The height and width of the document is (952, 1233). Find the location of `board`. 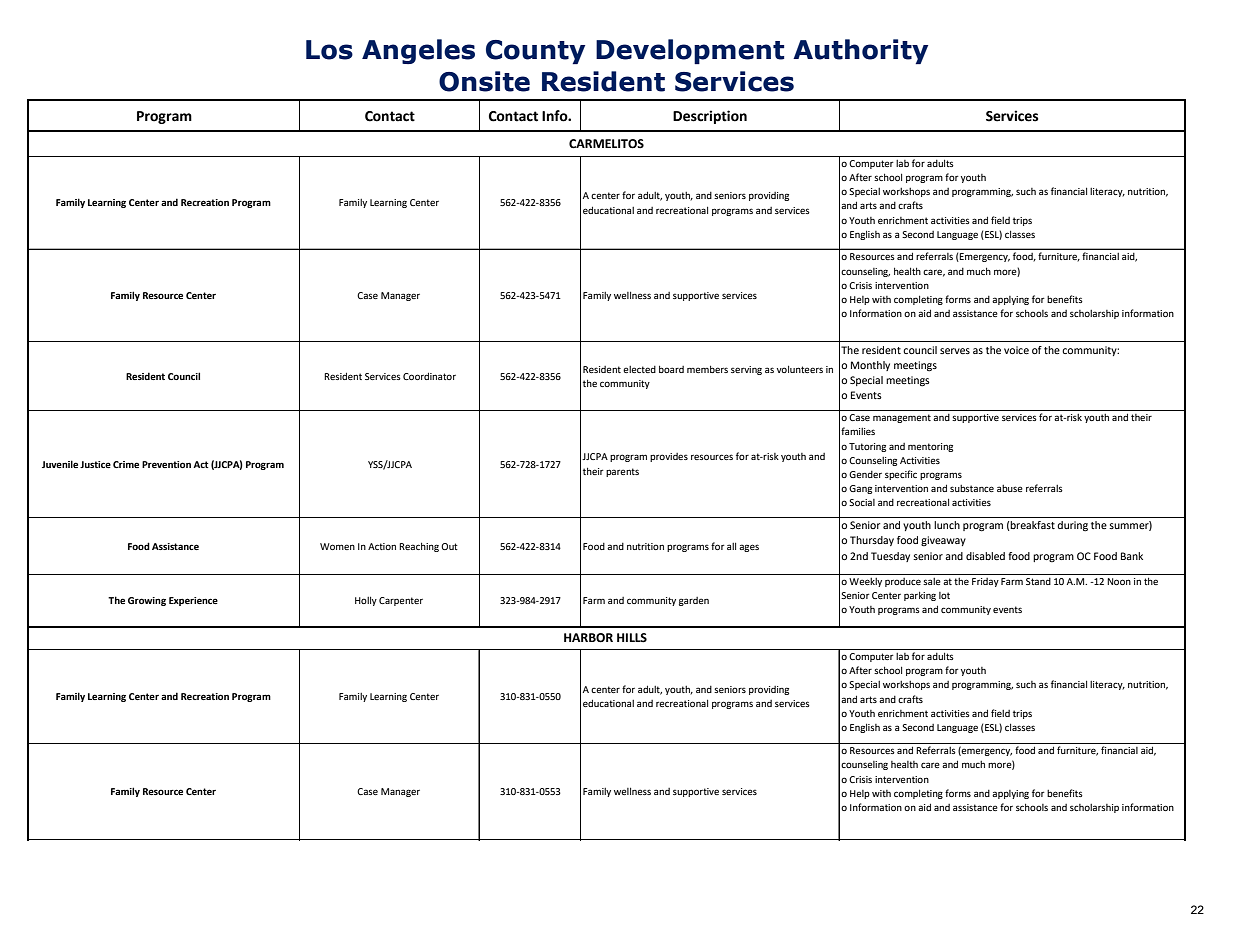

board is located at coordinates (671, 369).
